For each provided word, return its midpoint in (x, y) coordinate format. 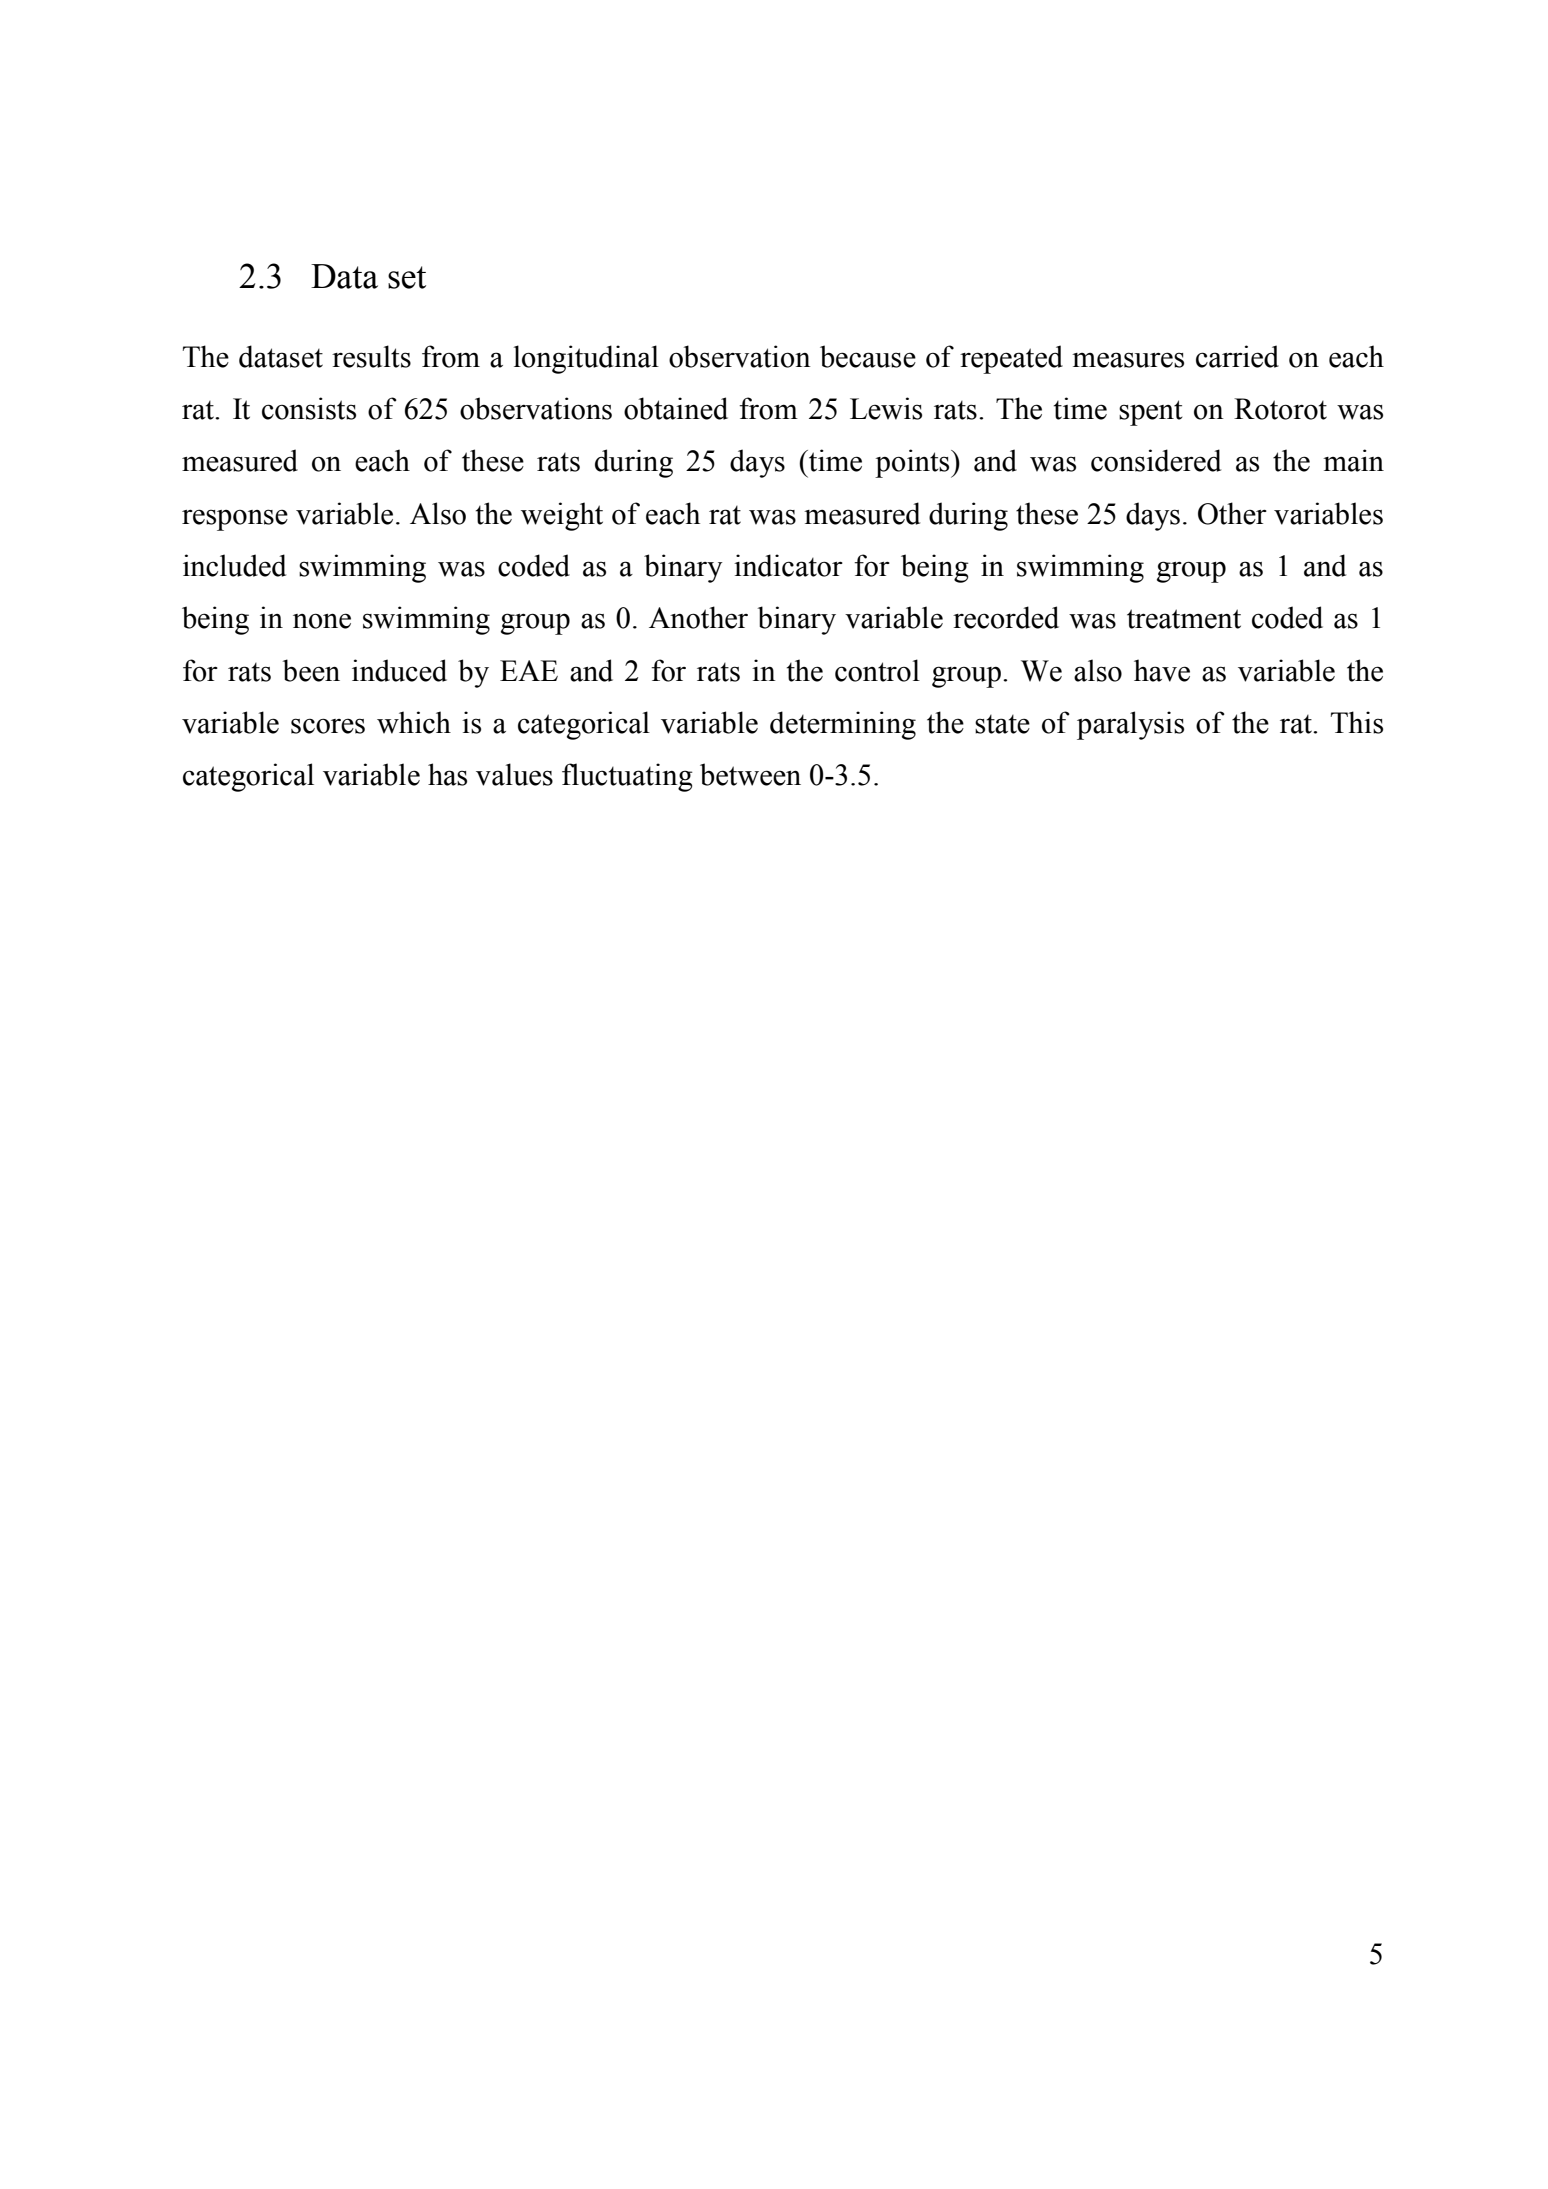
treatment (1184, 619)
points (913, 463)
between (750, 774)
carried (1237, 356)
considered (1156, 460)
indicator (788, 565)
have (1162, 670)
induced (399, 670)
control (877, 670)
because (868, 356)
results (371, 356)
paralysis (1130, 725)
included (234, 565)
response (235, 520)
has (447, 774)
